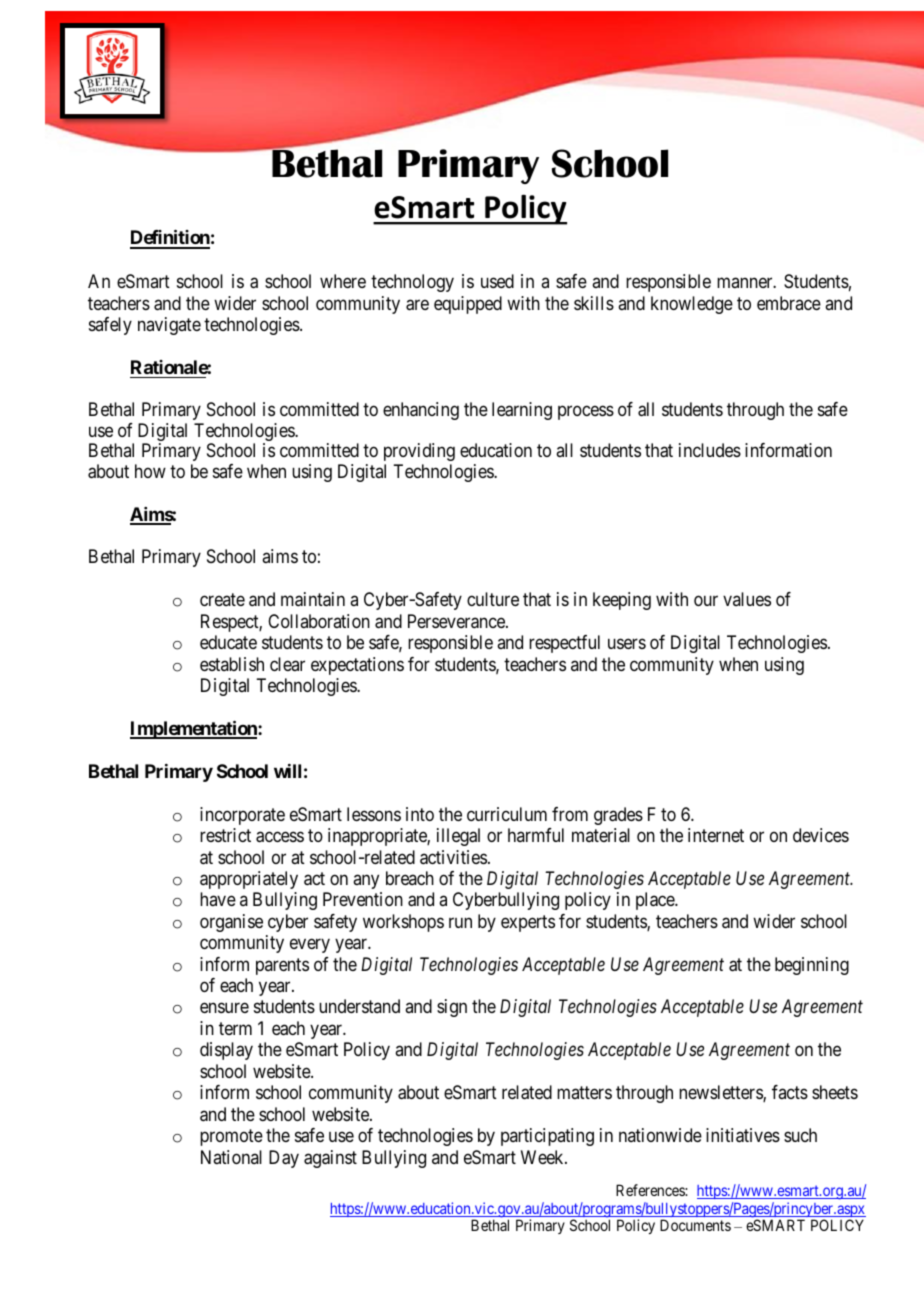 Image resolution: width=924 pixels, height=1308 pixels. I want to click on navigate, so click(169, 326).
